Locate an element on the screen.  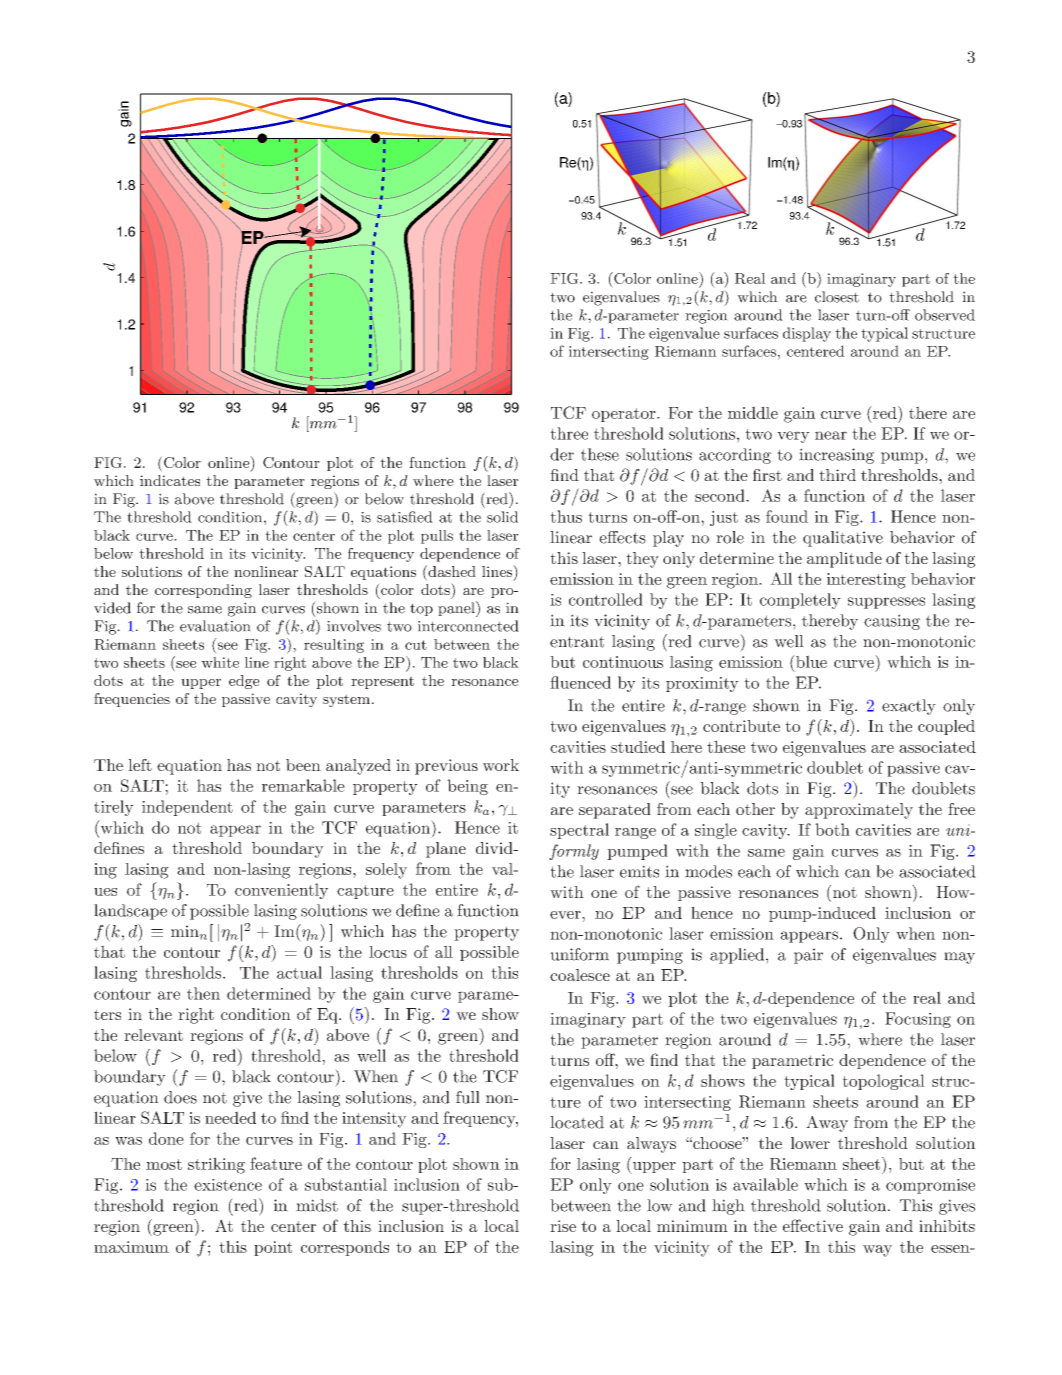
approximately is located at coordinates (859, 811).
